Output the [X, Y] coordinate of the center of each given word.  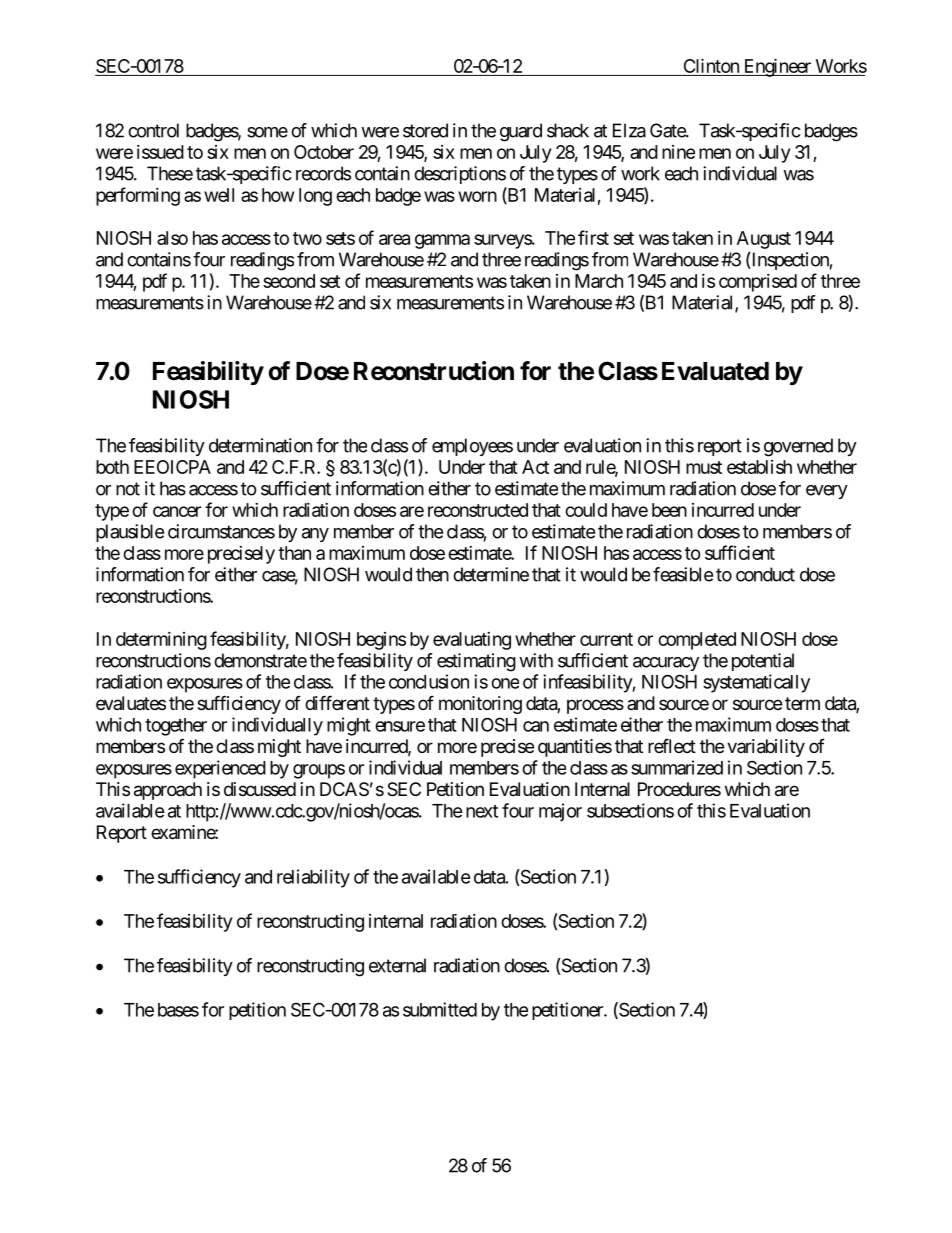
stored [425, 130]
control [153, 130]
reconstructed [478, 510]
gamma [442, 241]
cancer [177, 511]
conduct [765, 574]
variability [766, 748]
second [289, 281]
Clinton [711, 67]
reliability [313, 878]
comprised [758, 283]
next [482, 811]
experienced [220, 769]
